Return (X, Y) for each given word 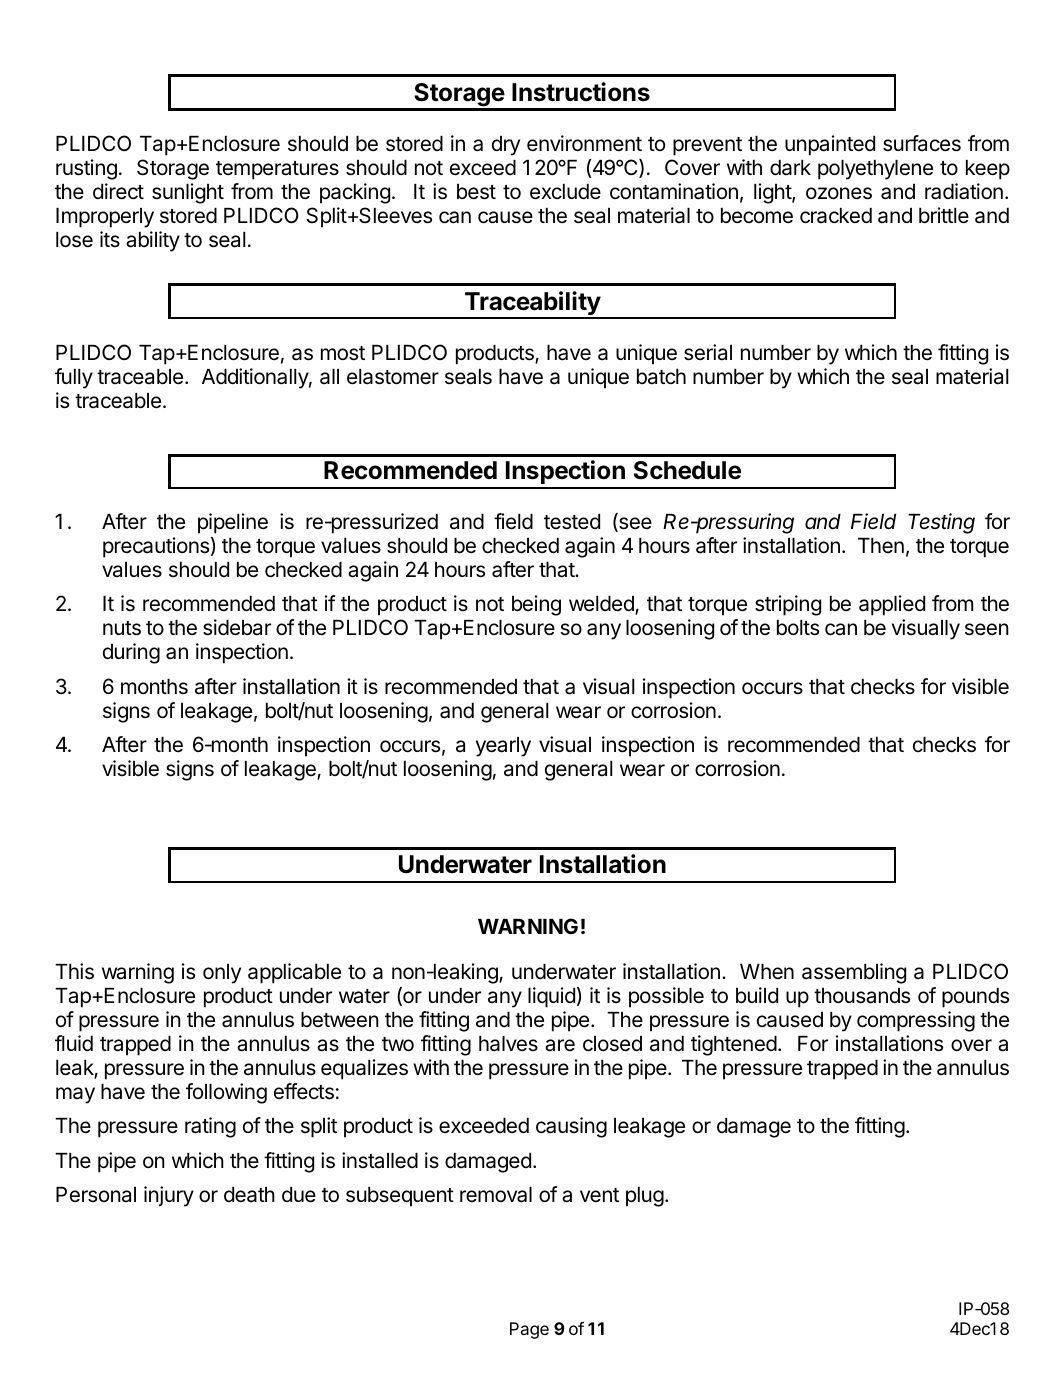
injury (169, 1196)
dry (506, 146)
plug (645, 1197)
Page (529, 1330)
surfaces (922, 143)
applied (892, 605)
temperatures (277, 170)
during (131, 653)
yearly (503, 747)
